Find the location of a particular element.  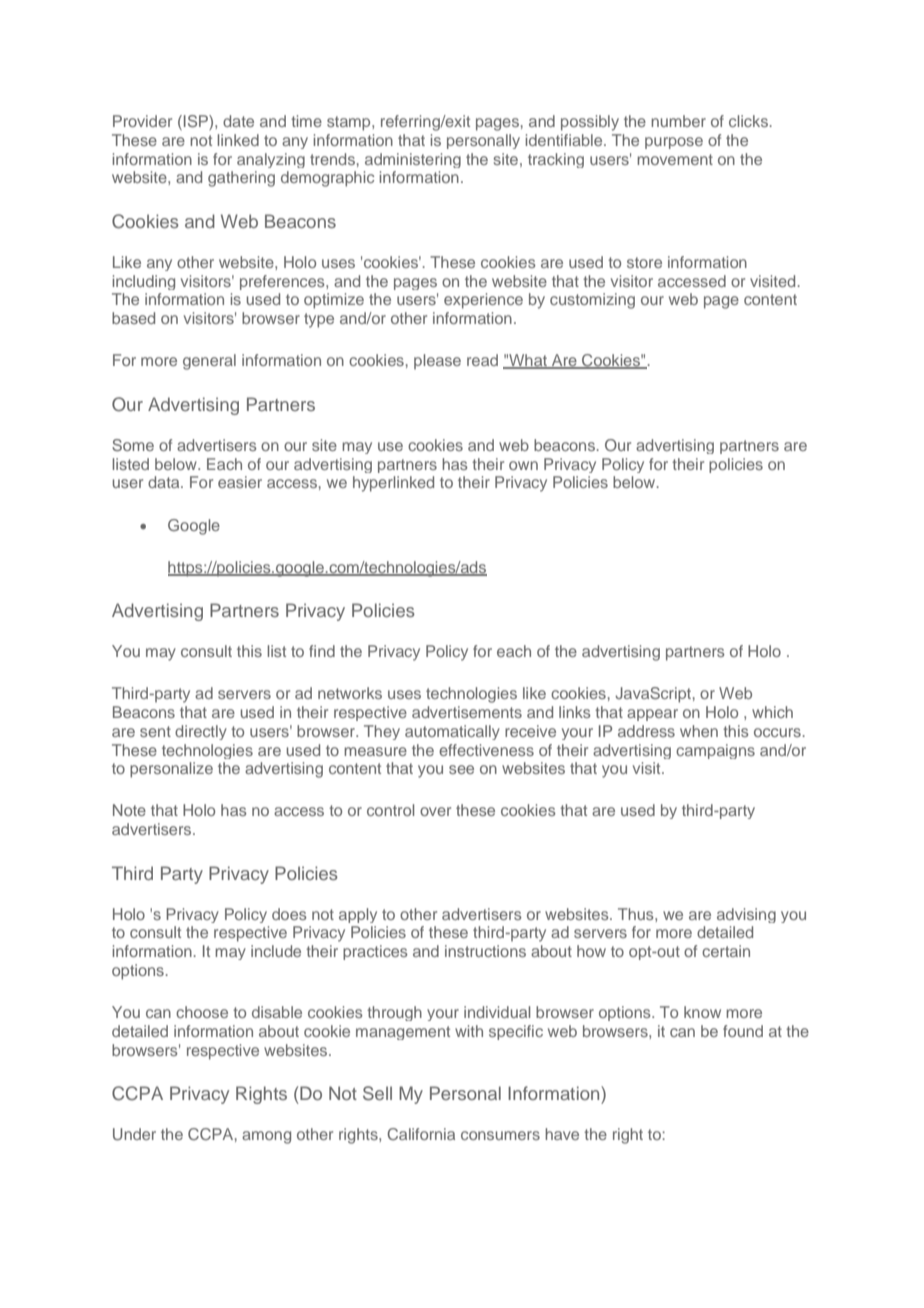

ISP is located at coordinates (197, 122).
